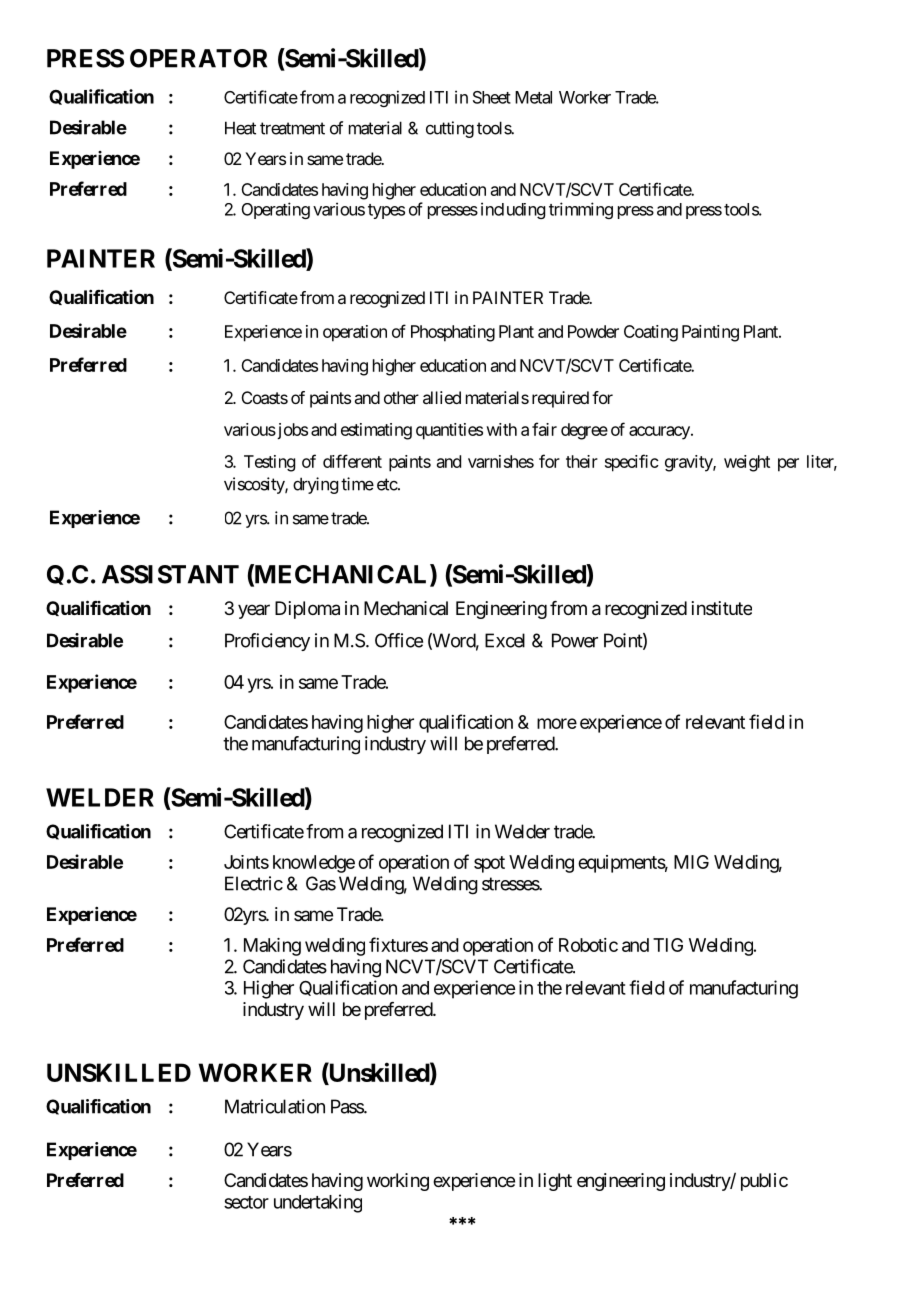 This screenshot has width=924, height=1308. Describe the element at coordinates (267, 642) in the screenshot. I see `Proficiency` at that location.
